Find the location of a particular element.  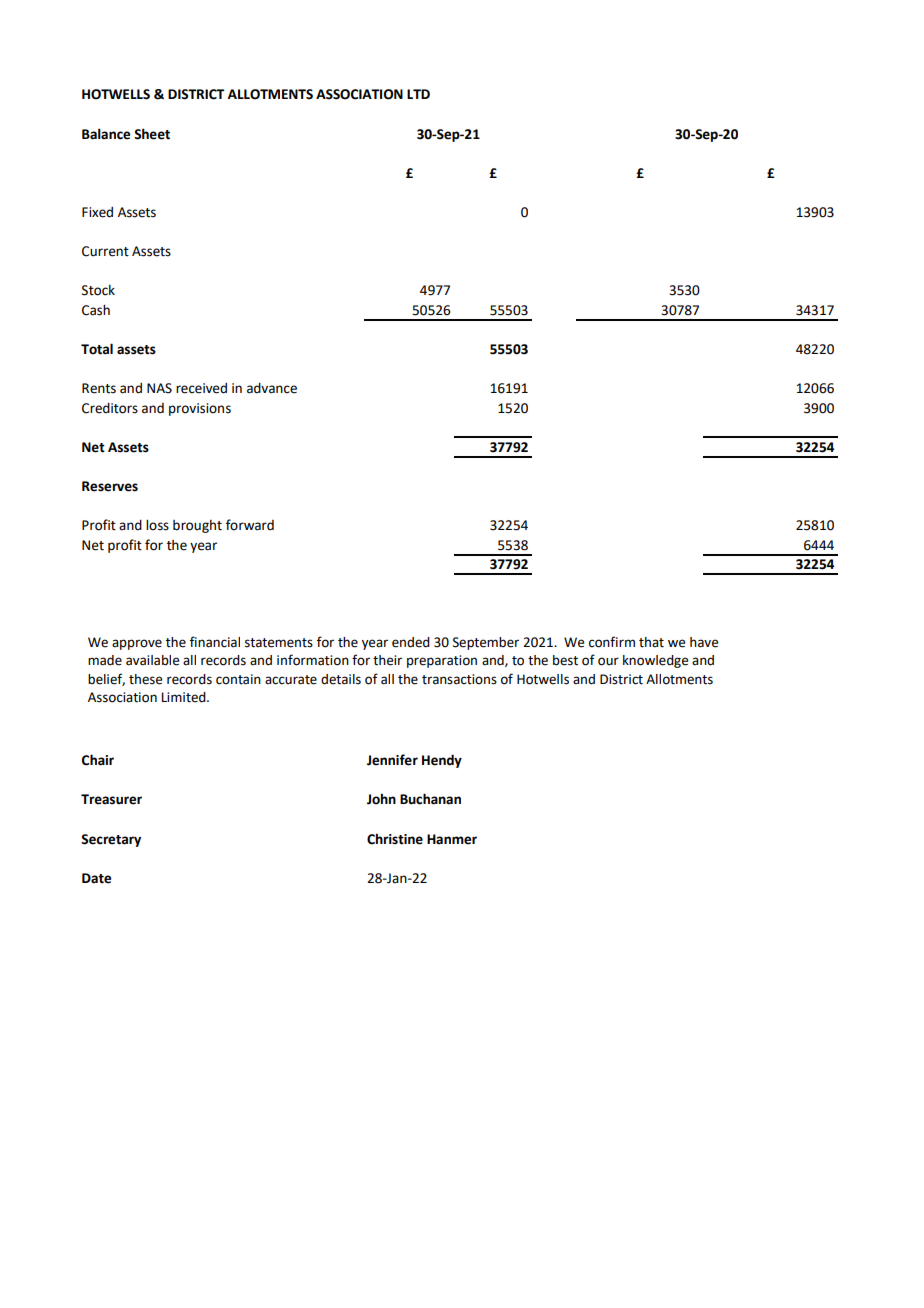

Reserves is located at coordinates (110, 486).
